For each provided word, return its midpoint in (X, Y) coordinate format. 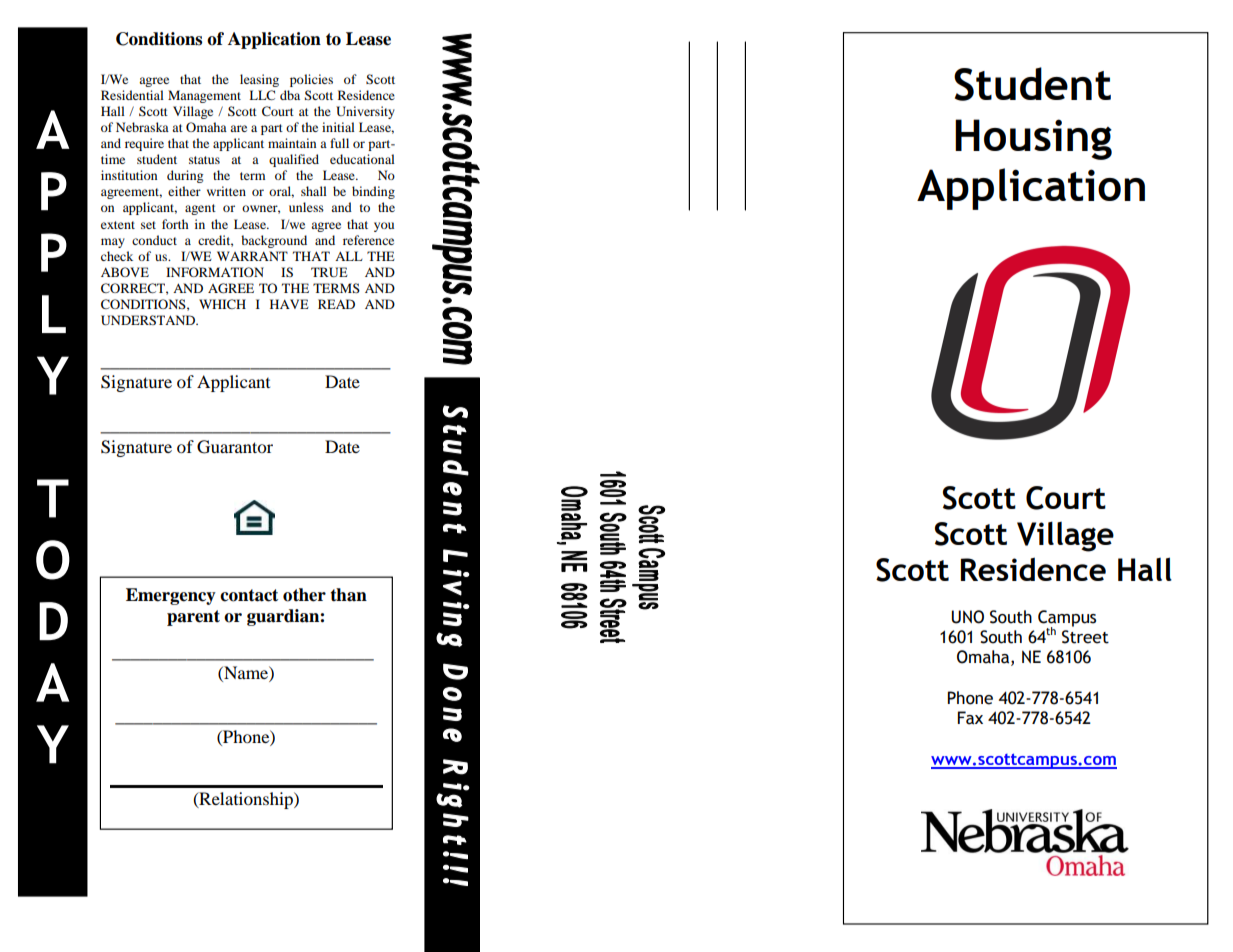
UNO (968, 617)
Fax (970, 718)
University (365, 112)
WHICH (222, 304)
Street (1085, 637)
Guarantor (235, 447)
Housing (1033, 139)
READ (336, 304)
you (384, 227)
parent (193, 618)
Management (204, 96)
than (348, 595)
